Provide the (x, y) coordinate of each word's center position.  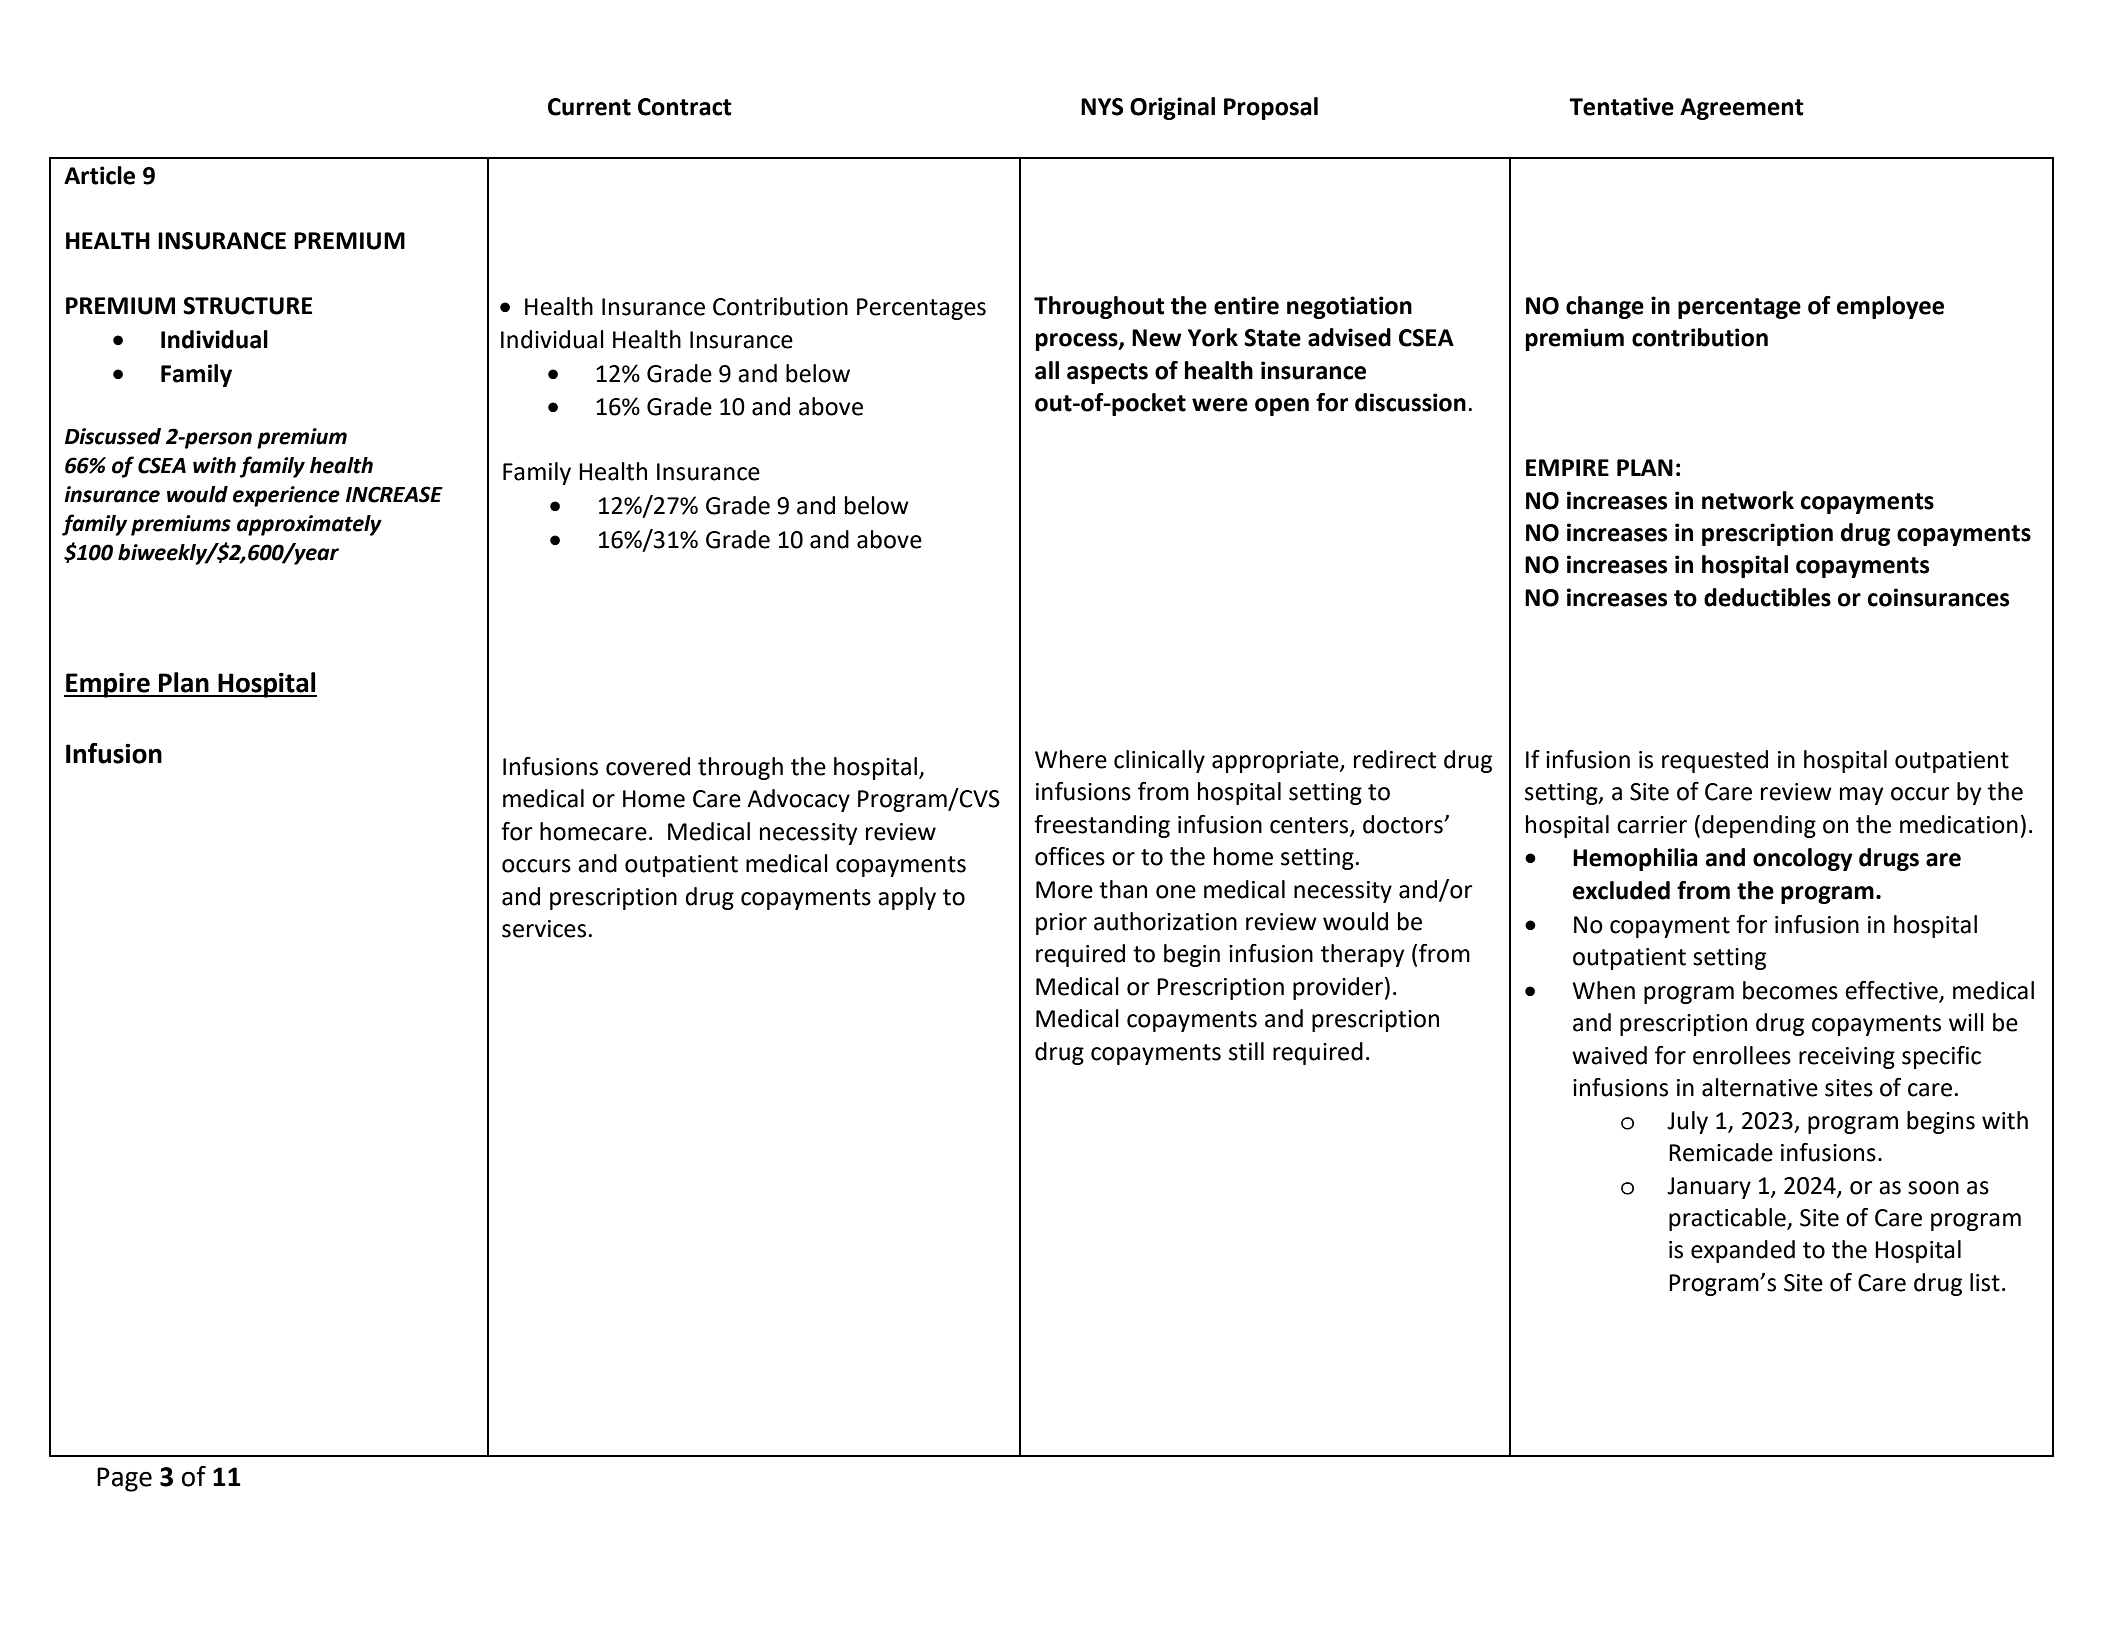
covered (648, 766)
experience (286, 496)
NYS (1102, 107)
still (1246, 1051)
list (1985, 1282)
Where (1071, 759)
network (1748, 500)
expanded (1743, 1251)
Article (99, 175)
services (544, 929)
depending (1759, 826)
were (1220, 405)
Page (124, 1479)
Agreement (1742, 109)
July (1687, 1122)
